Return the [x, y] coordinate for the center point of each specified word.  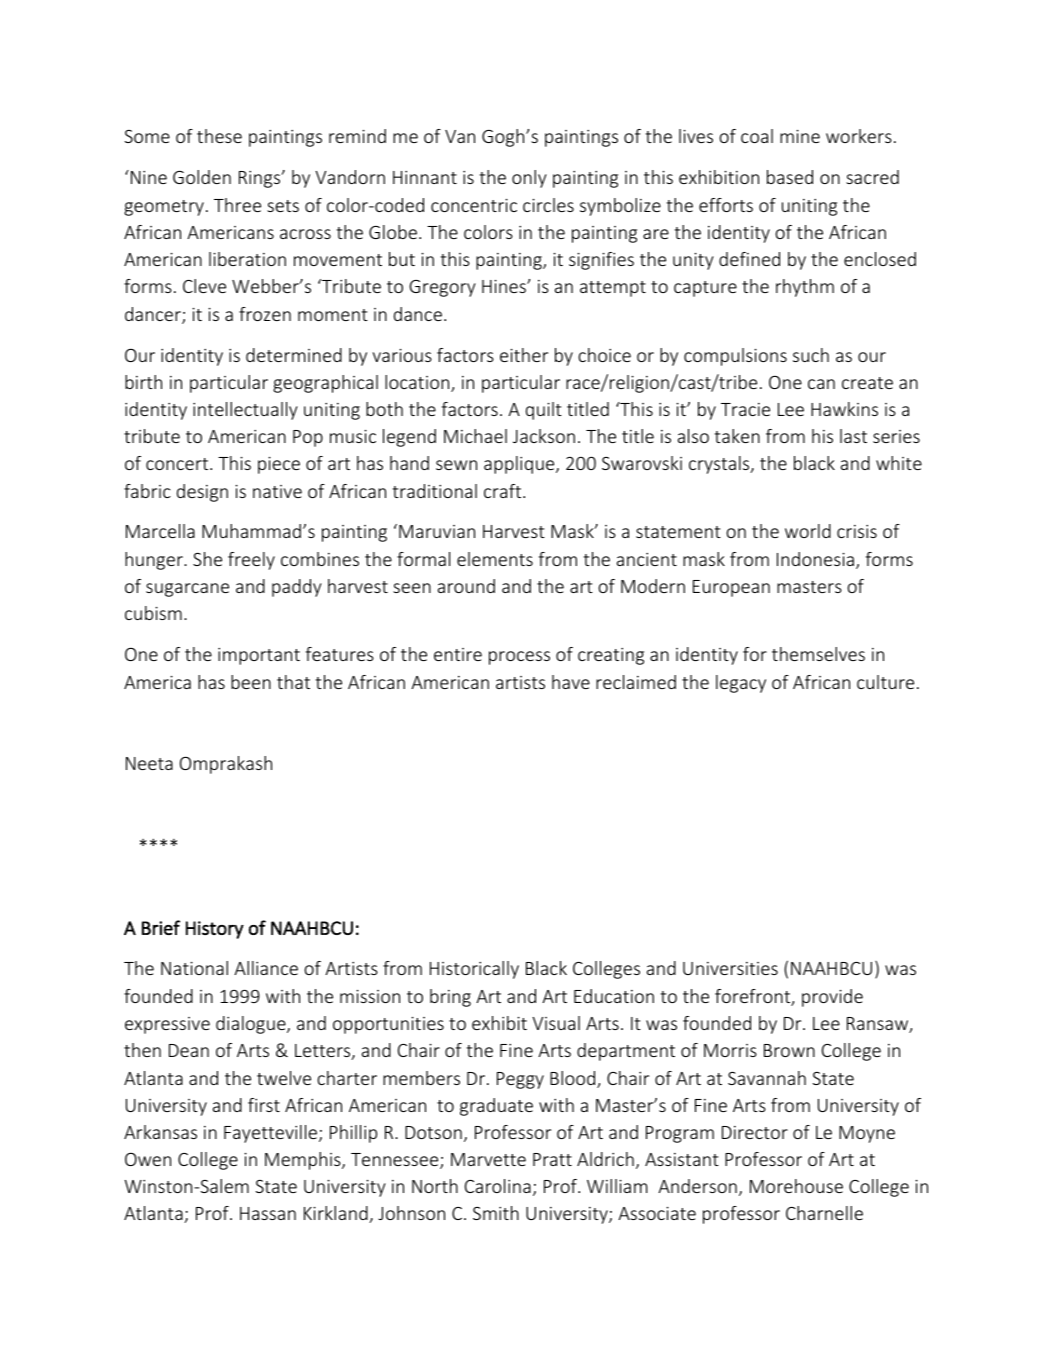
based [790, 177]
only [529, 179]
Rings [261, 179]
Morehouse [796, 1186]
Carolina [498, 1186]
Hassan [268, 1213]
